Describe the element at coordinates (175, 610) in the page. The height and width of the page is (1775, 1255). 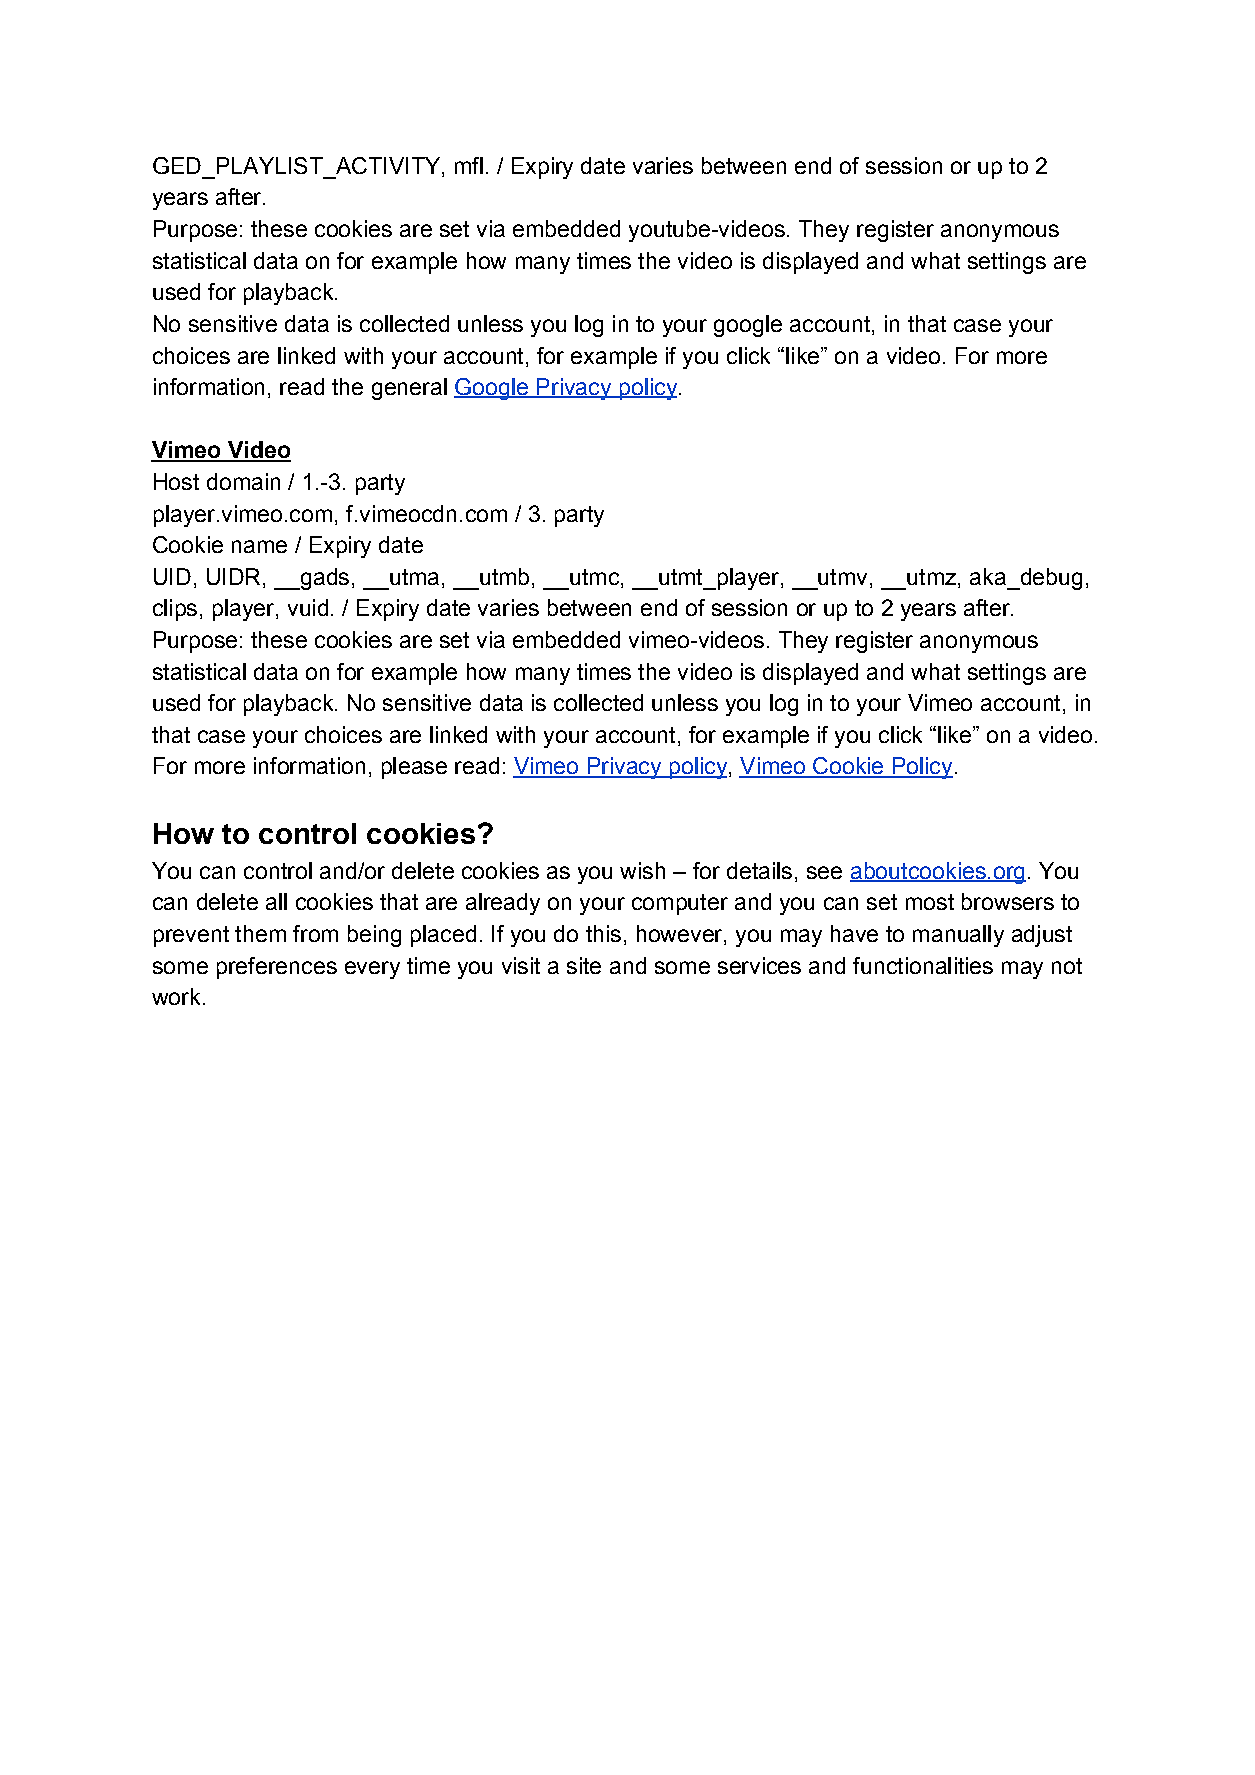
I see `clips` at that location.
